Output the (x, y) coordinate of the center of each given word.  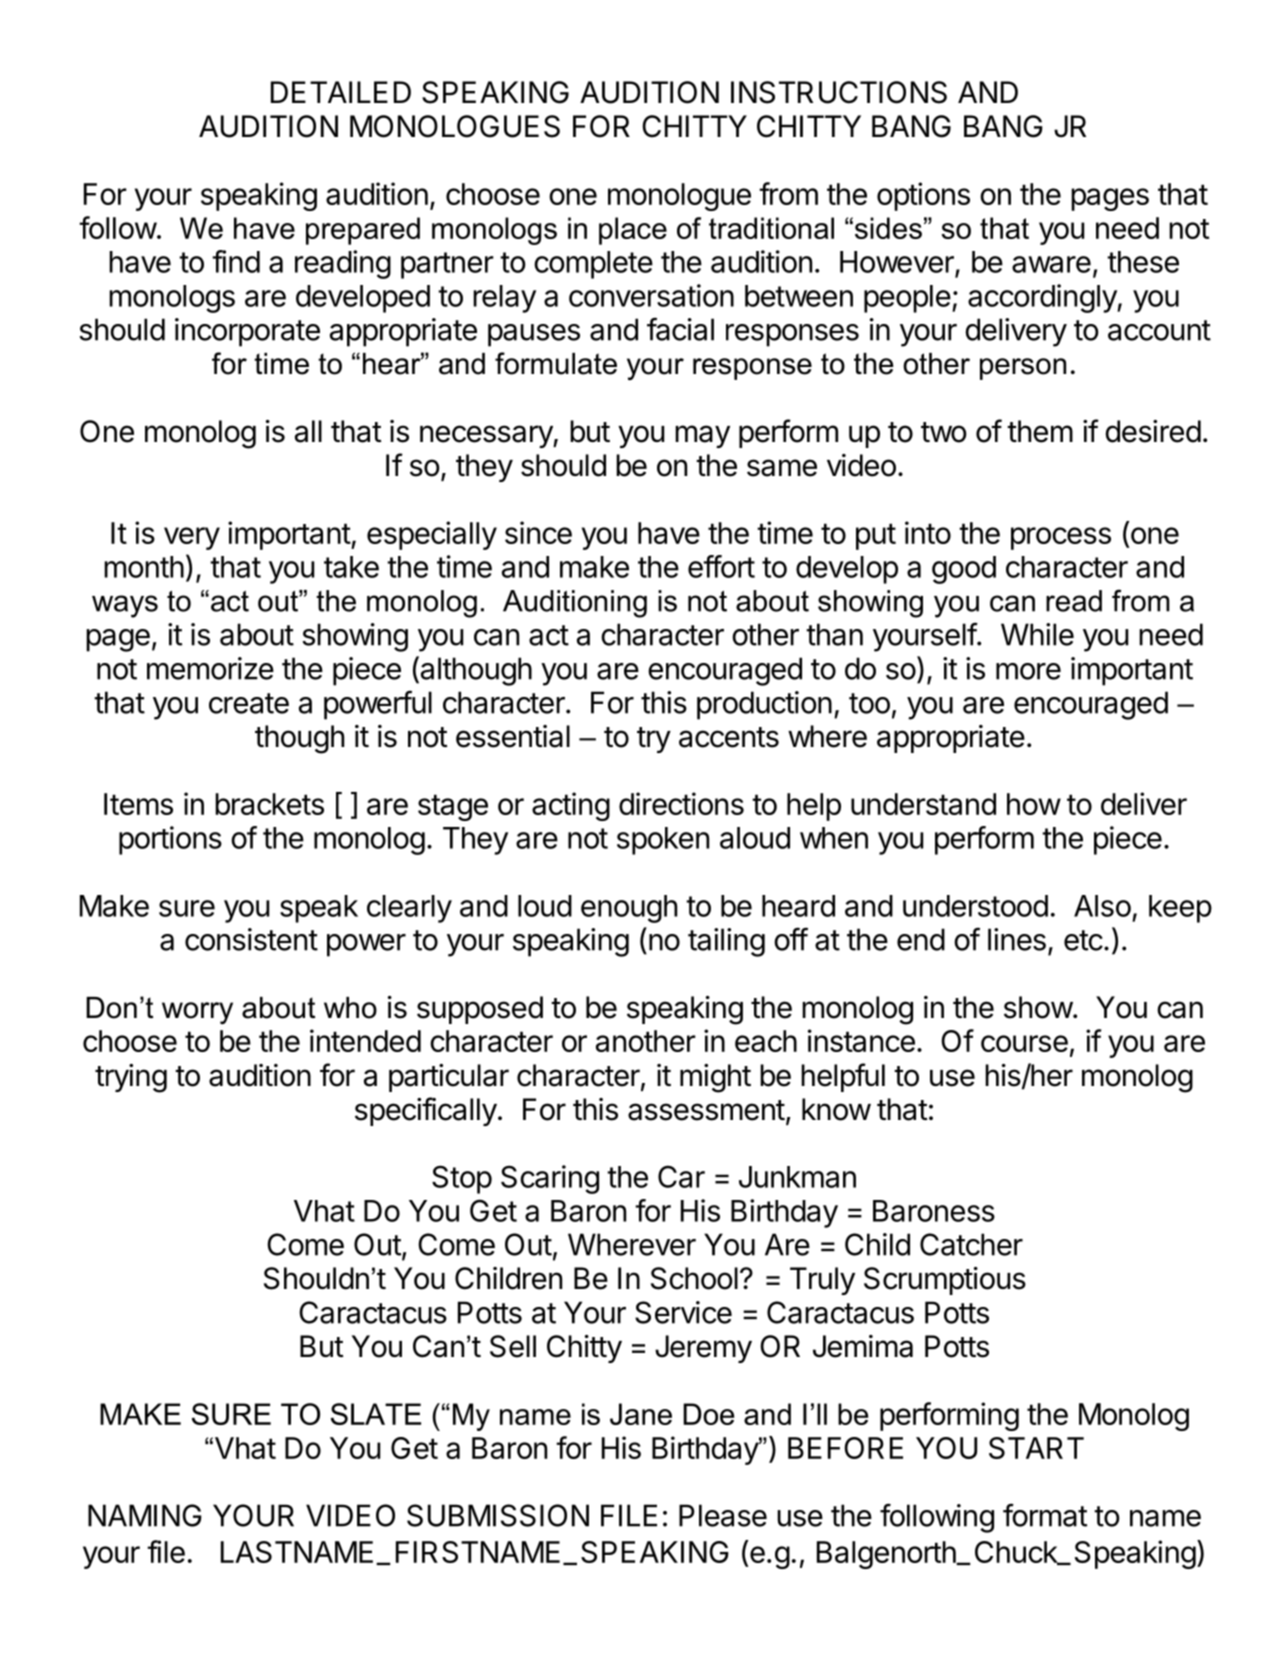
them (1040, 431)
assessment (706, 1110)
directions (681, 803)
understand (923, 804)
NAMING (145, 1515)
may (702, 436)
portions (170, 840)
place (633, 231)
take (351, 567)
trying (131, 1078)
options (923, 196)
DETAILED (341, 92)
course (1024, 1043)
